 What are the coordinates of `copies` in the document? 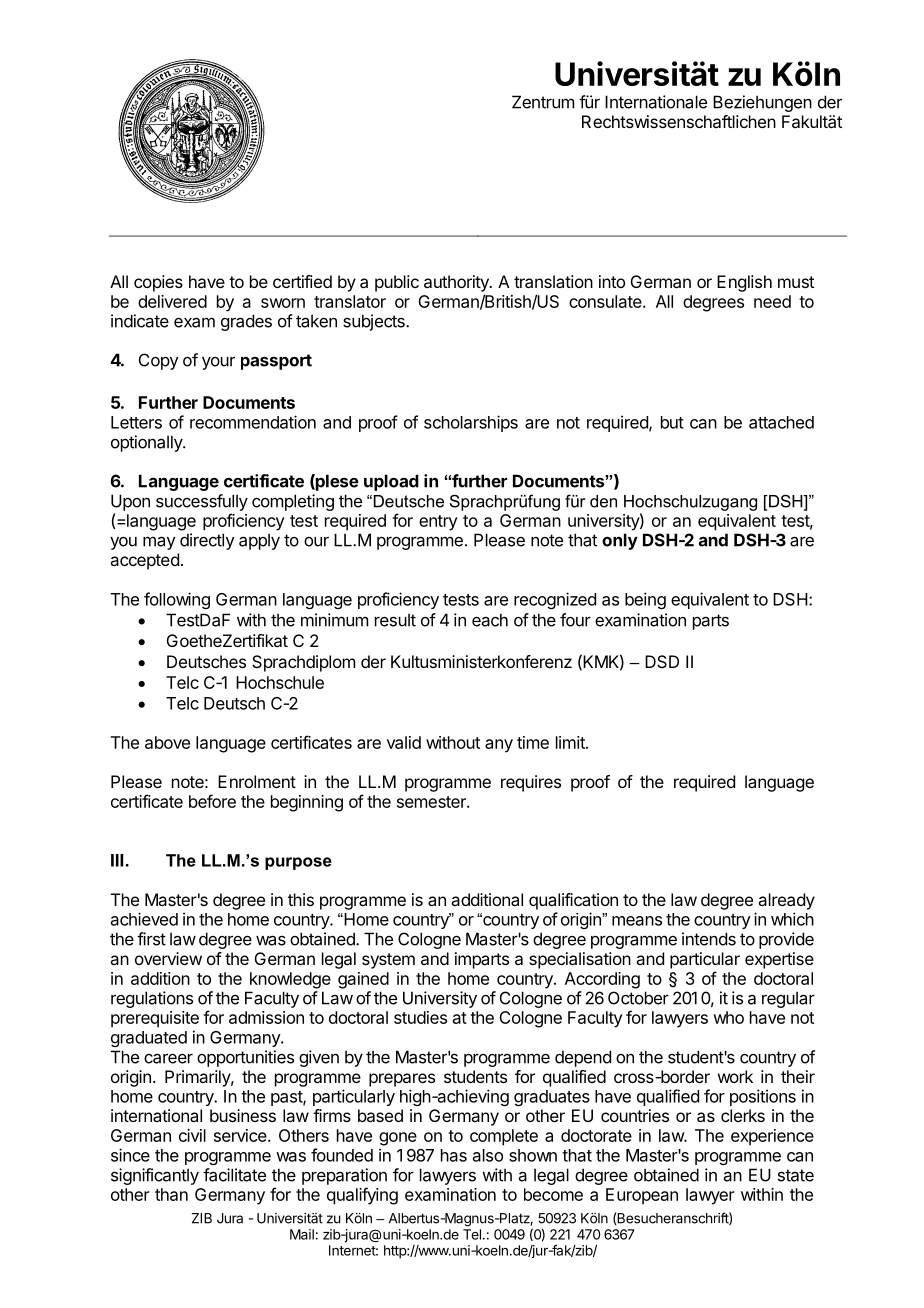 It's located at (158, 283).
